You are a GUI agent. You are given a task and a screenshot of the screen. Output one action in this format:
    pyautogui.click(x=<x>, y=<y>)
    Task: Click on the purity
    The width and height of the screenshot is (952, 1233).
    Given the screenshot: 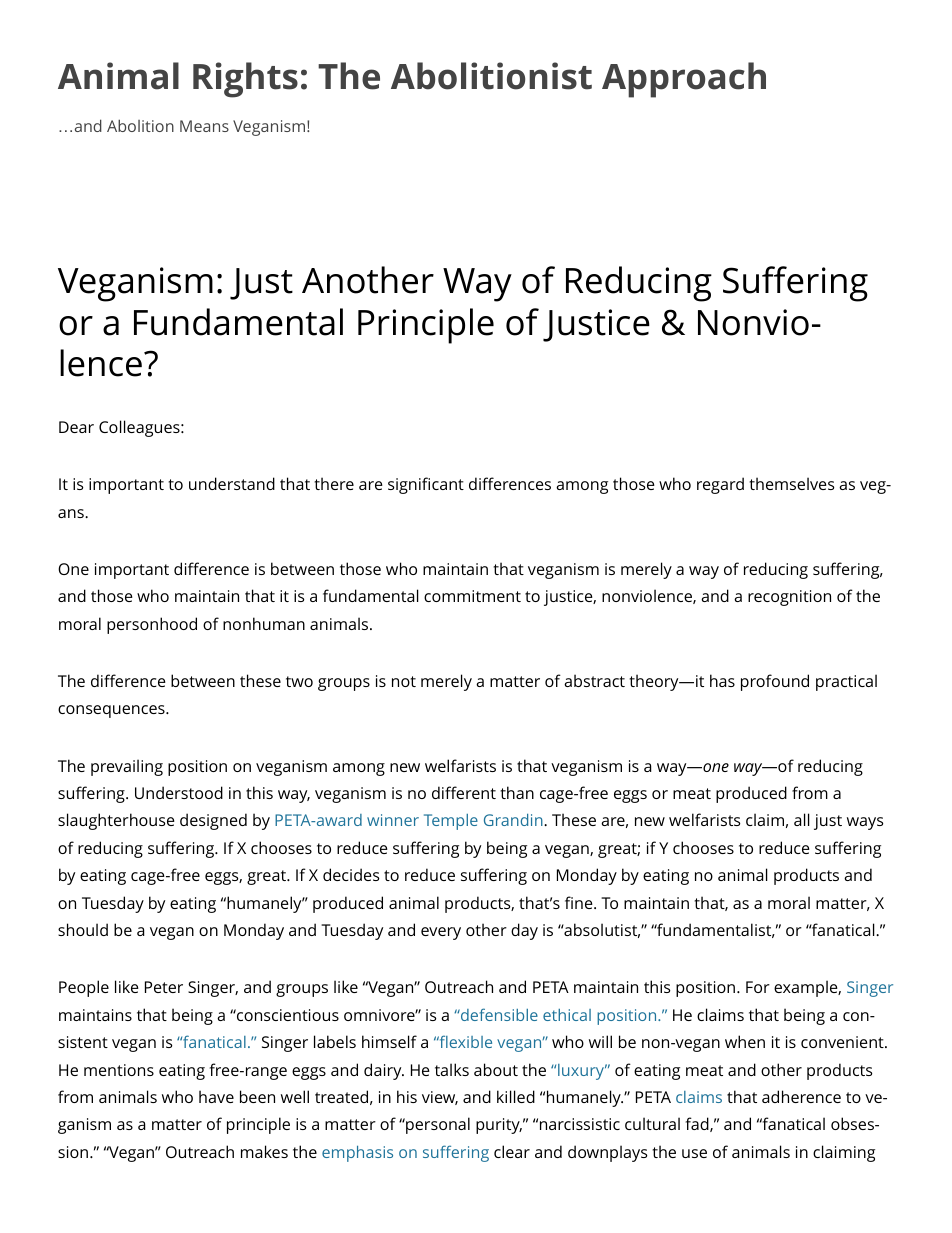 What is the action you would take?
    pyautogui.click(x=499, y=1126)
